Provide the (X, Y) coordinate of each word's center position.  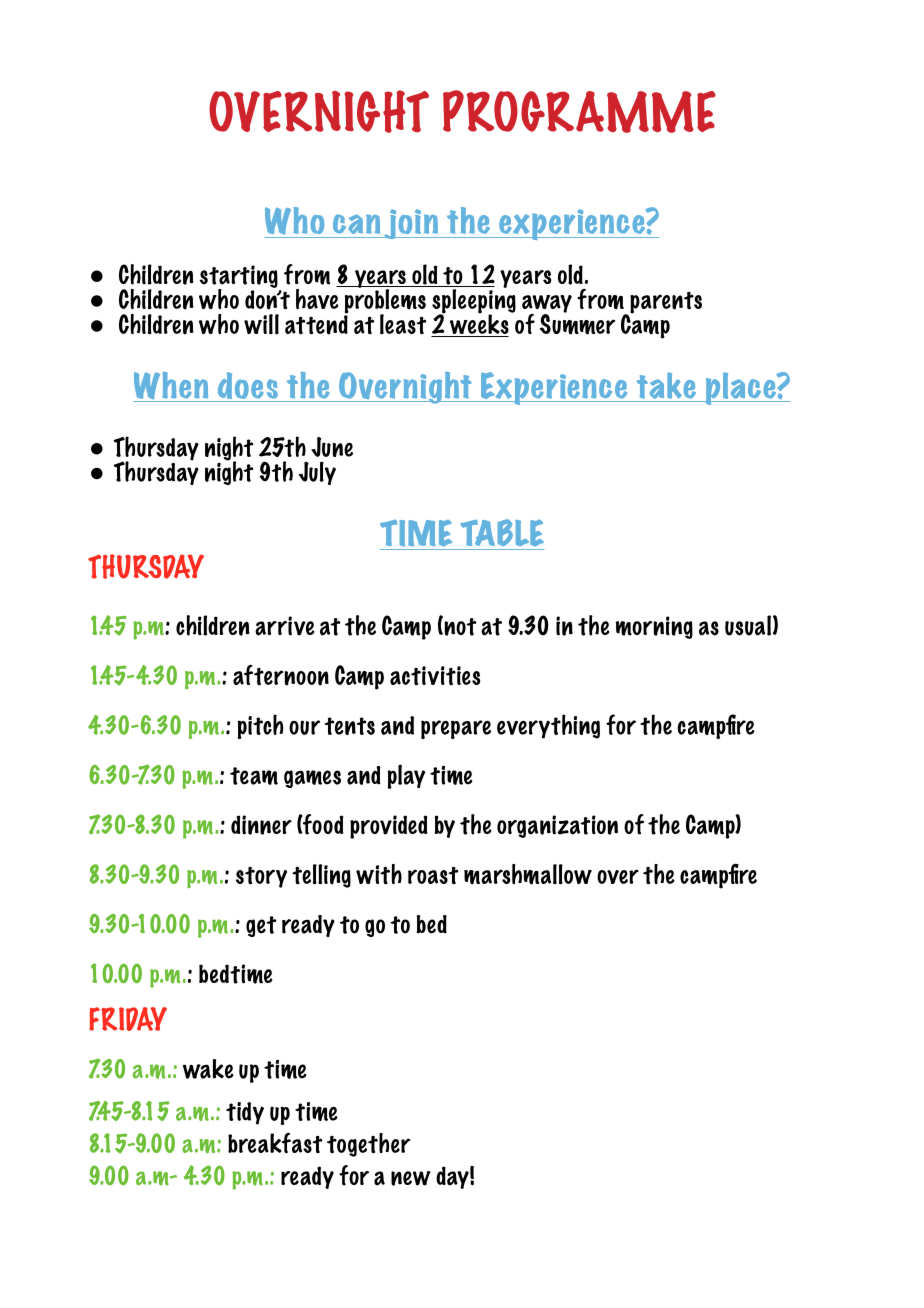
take (666, 385)
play (406, 777)
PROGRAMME (579, 111)
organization (557, 826)
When (172, 387)
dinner (261, 825)
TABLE (502, 533)
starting (239, 277)
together (368, 1145)
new (411, 1178)
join (411, 224)
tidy (245, 1113)
